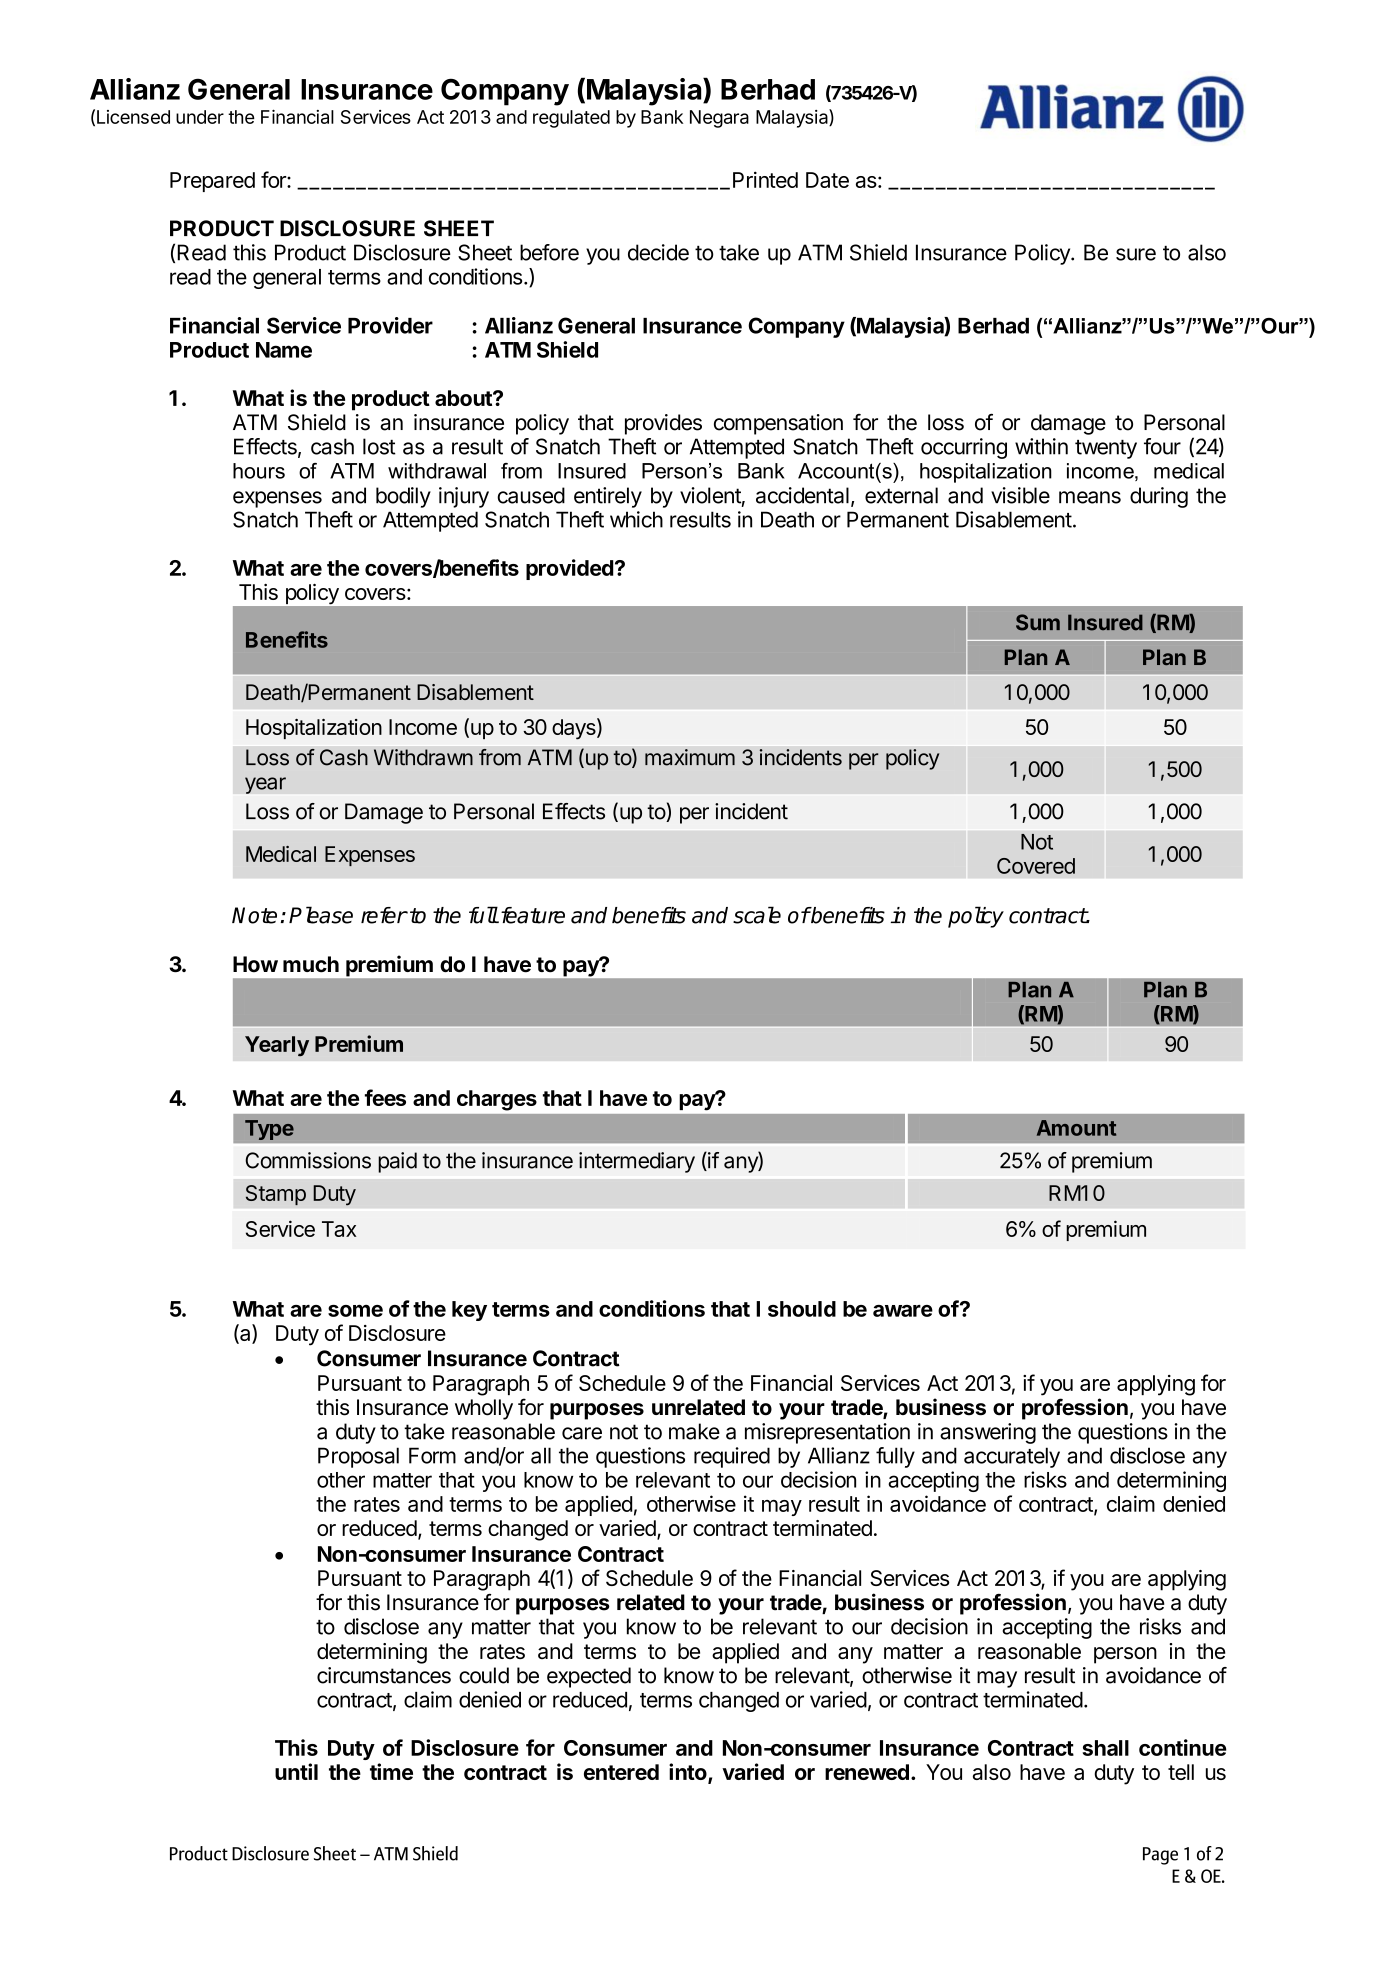  Describe the element at coordinates (689, 1773) in the screenshot. I see `into` at that location.
